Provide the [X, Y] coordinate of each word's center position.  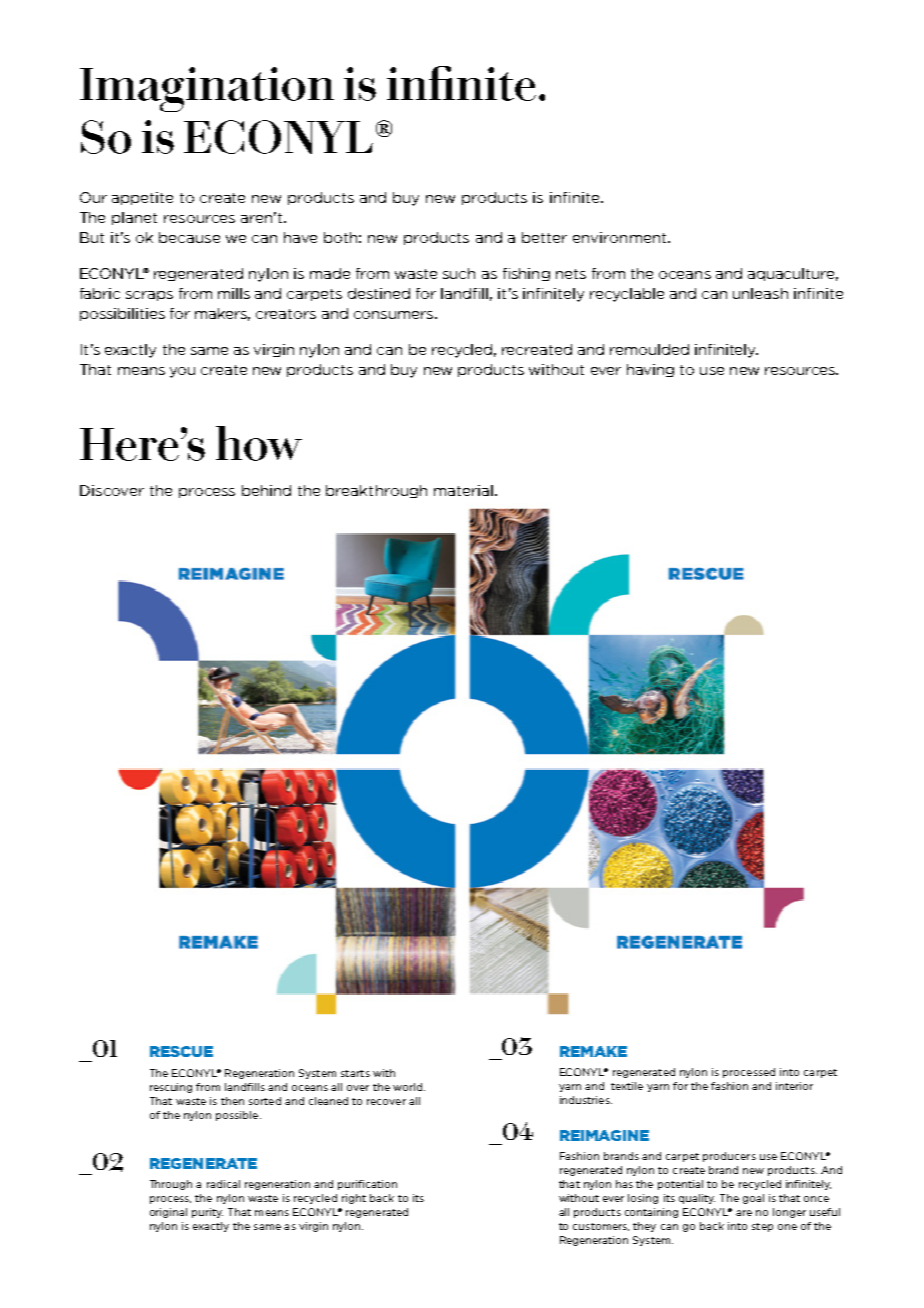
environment [621, 237]
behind [266, 490]
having [650, 370]
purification [367, 1185]
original [168, 1213]
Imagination [207, 89]
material [463, 490]
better [544, 237]
